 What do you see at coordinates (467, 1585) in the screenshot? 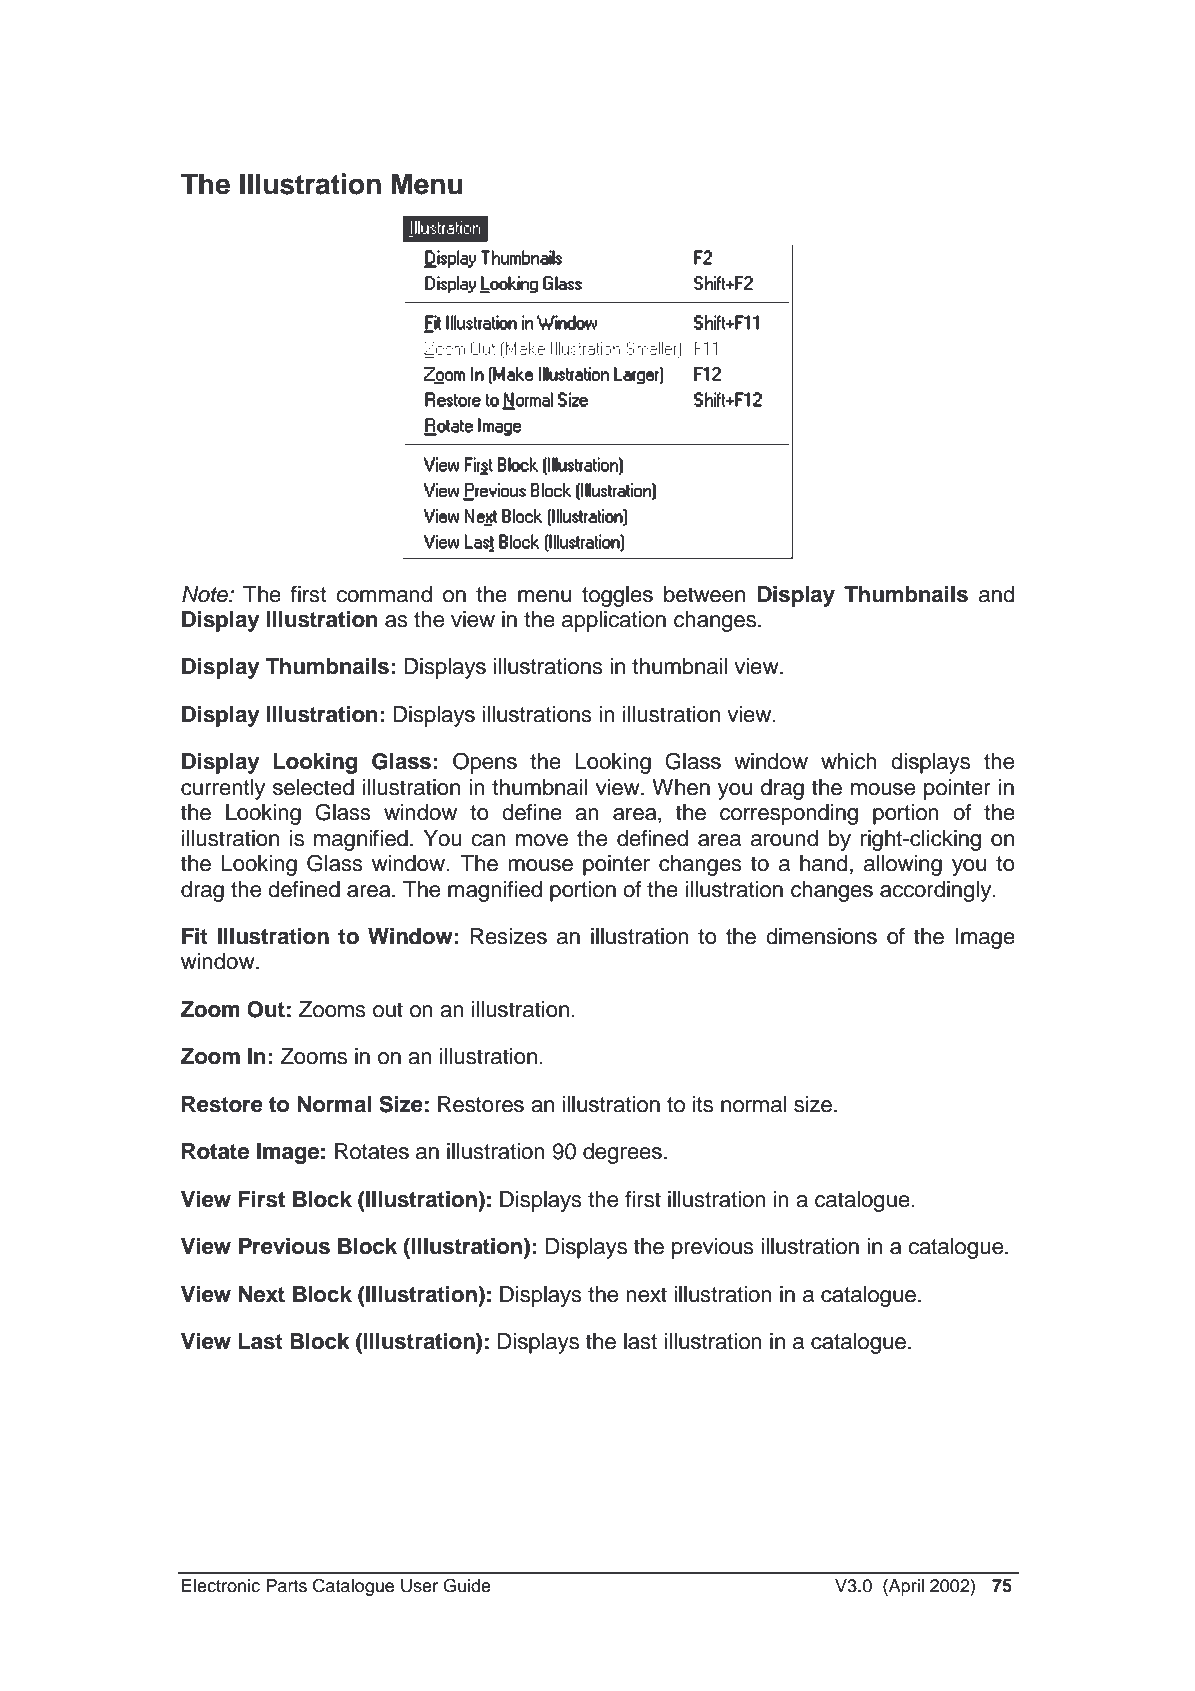
I see `Guide` at bounding box center [467, 1585].
